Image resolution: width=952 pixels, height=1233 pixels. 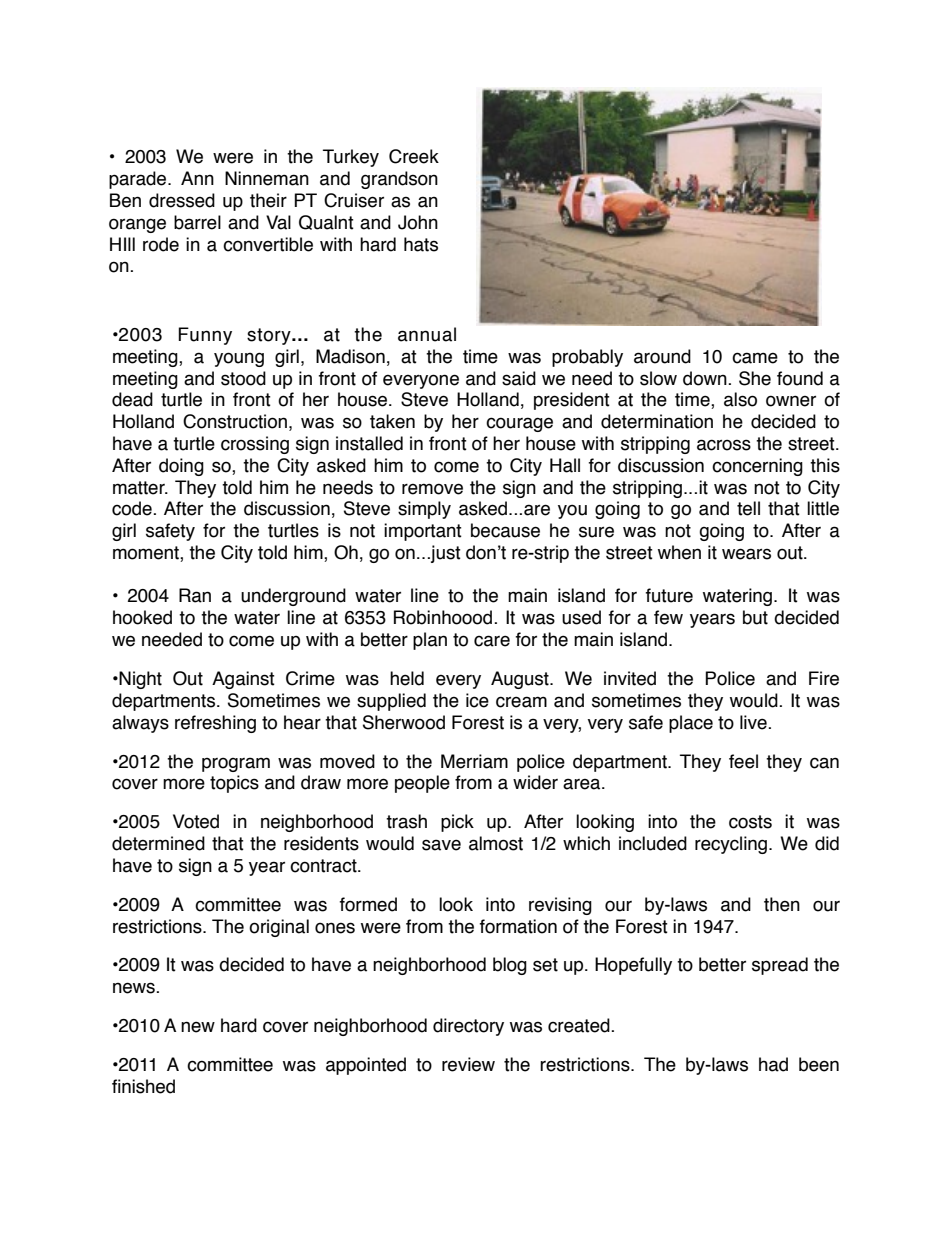 I want to click on review, so click(x=468, y=1064).
